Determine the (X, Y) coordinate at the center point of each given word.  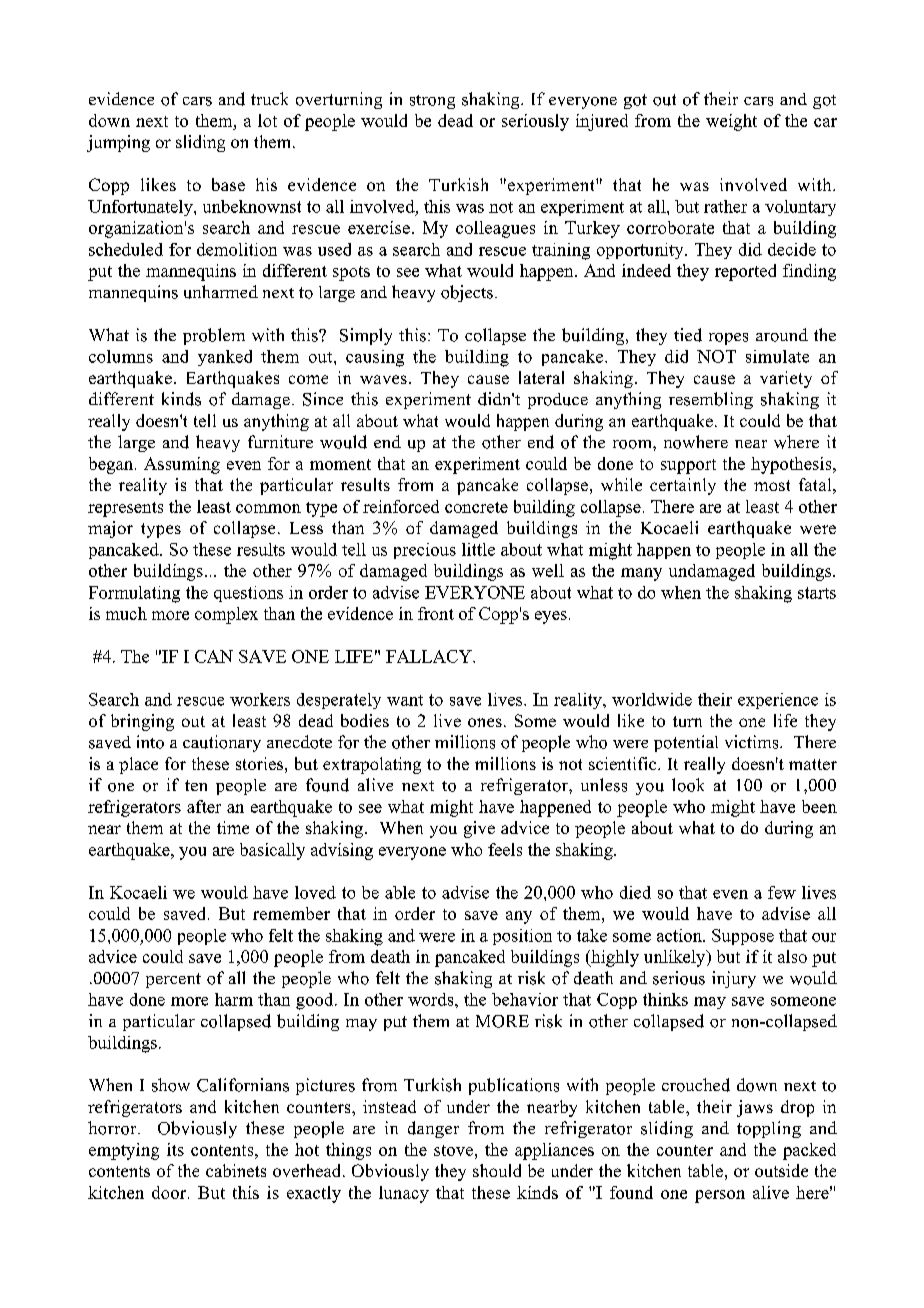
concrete (476, 507)
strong (432, 102)
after (204, 806)
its (175, 1149)
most (772, 485)
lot (267, 120)
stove (453, 1150)
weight (731, 122)
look (688, 785)
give (479, 829)
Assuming (182, 465)
